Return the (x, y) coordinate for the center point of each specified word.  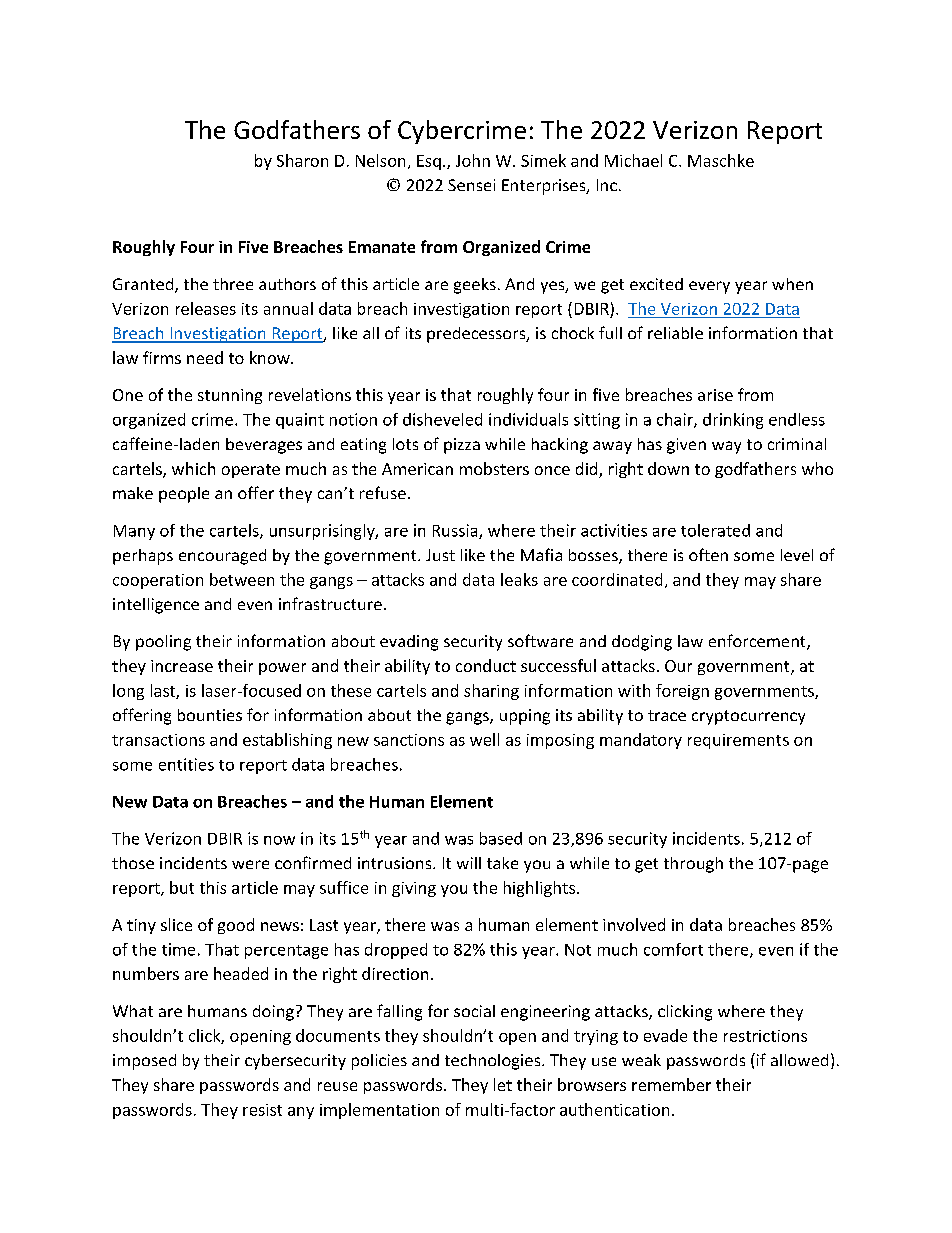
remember (671, 1084)
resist (262, 1110)
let (503, 1084)
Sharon (302, 160)
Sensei (471, 185)
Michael (633, 160)
